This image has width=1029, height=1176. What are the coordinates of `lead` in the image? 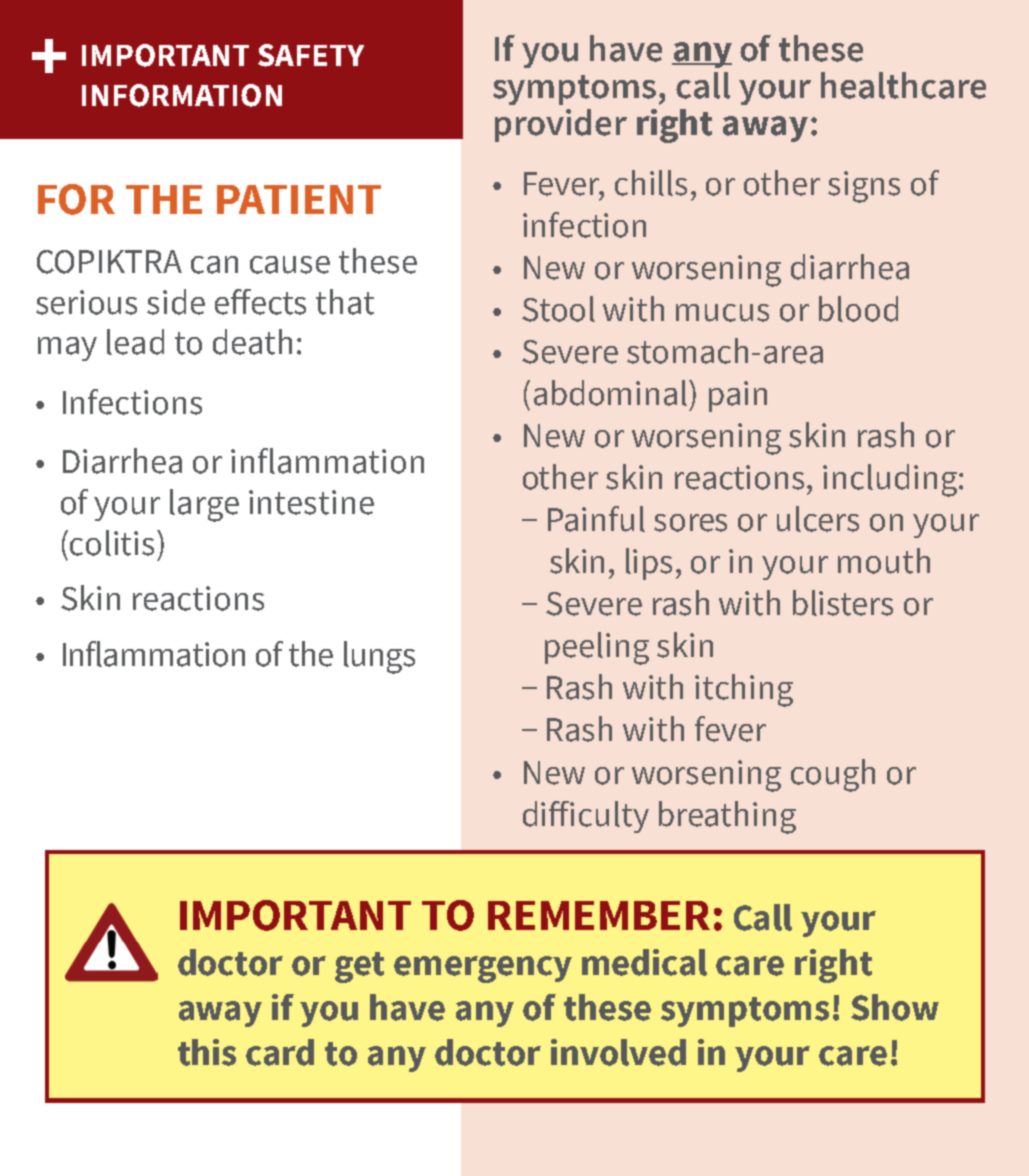 It's located at (135, 342).
